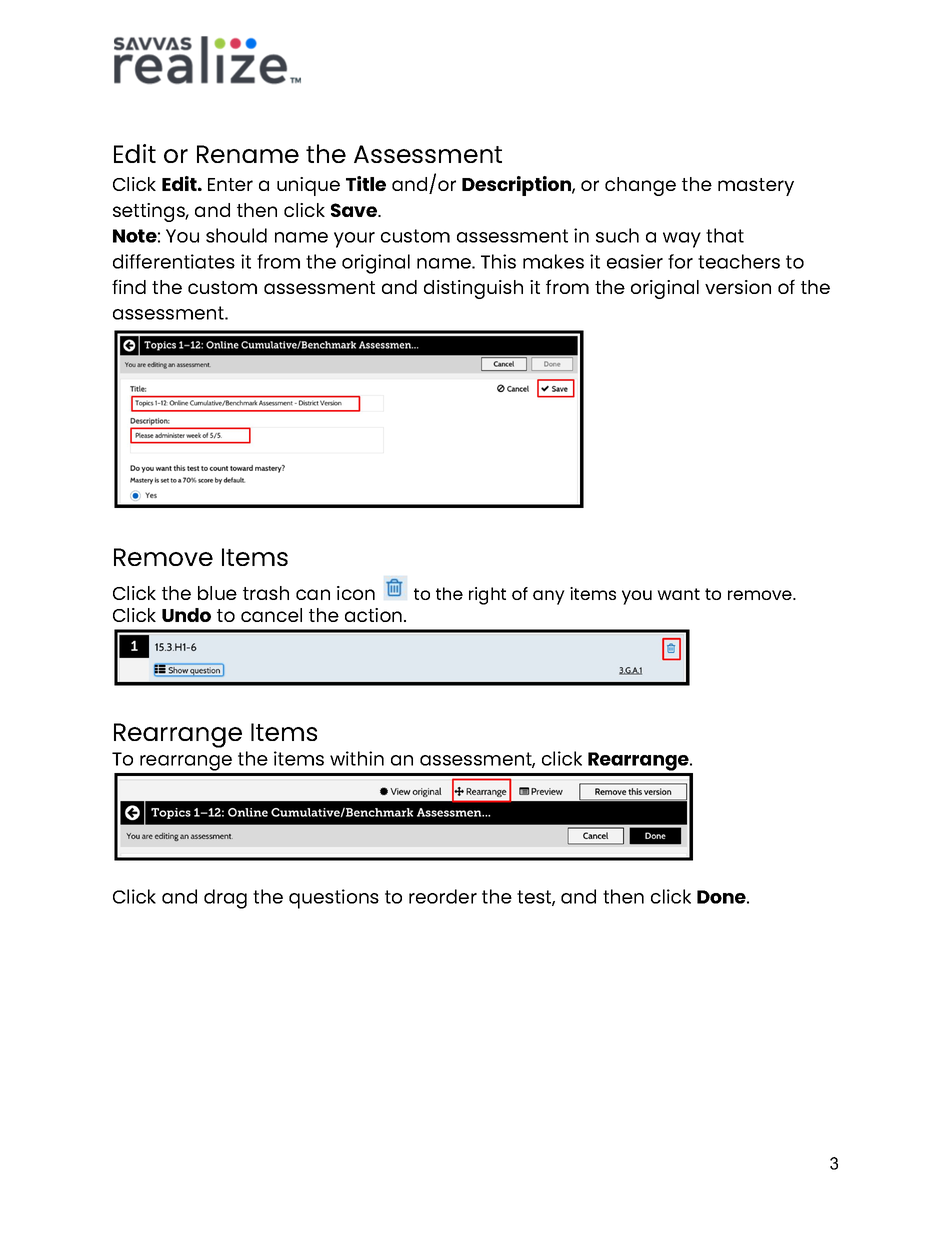 This image has height=1233, width=952. What do you see at coordinates (334, 899) in the image?
I see `questions` at bounding box center [334, 899].
